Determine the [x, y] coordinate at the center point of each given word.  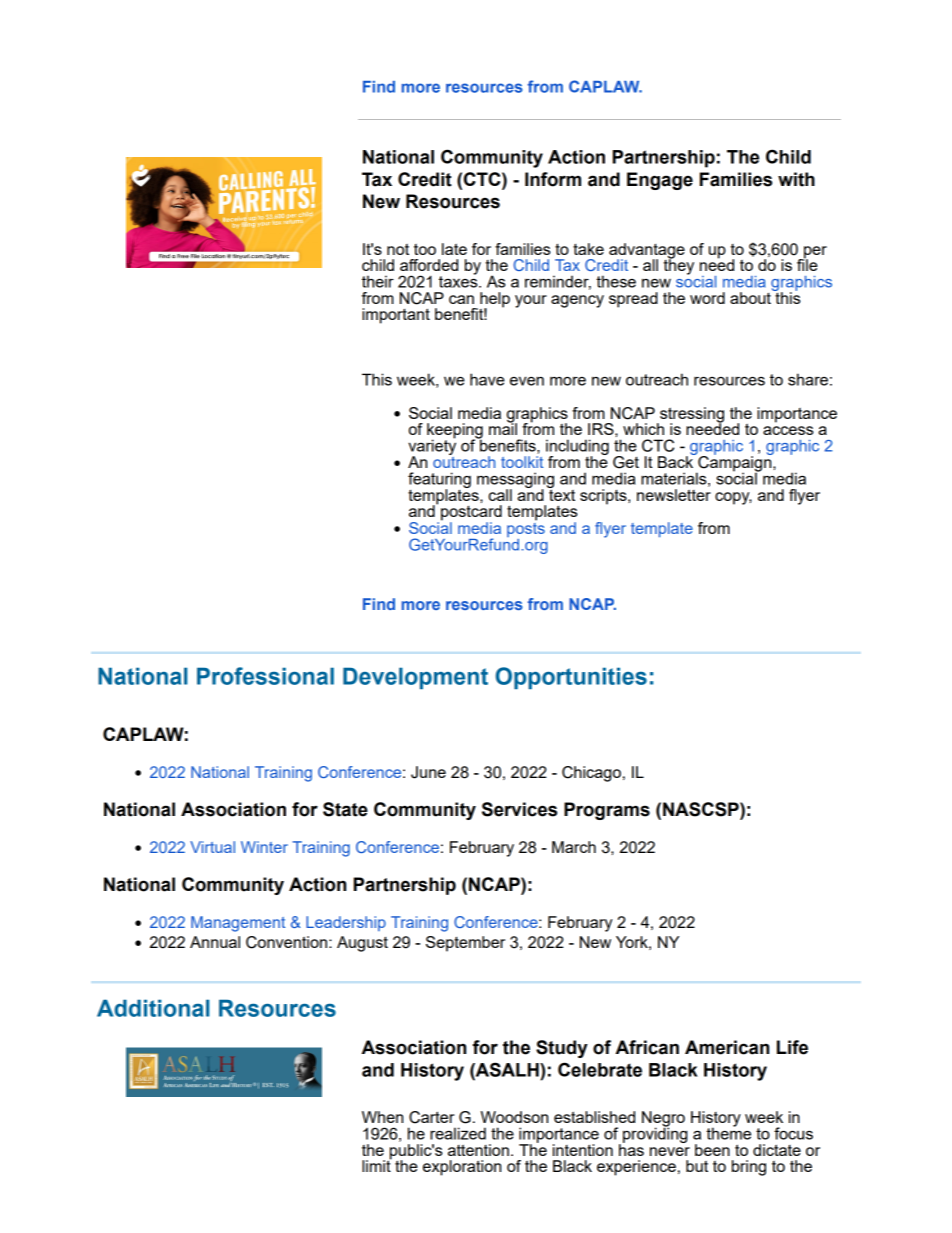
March [574, 847]
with [796, 179]
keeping [455, 432]
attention [478, 1150]
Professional [265, 676]
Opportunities [571, 678]
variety [432, 447]
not [398, 249]
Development [415, 678]
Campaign [735, 464]
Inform [553, 179]
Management [238, 924]
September [465, 944]
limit [377, 1165]
